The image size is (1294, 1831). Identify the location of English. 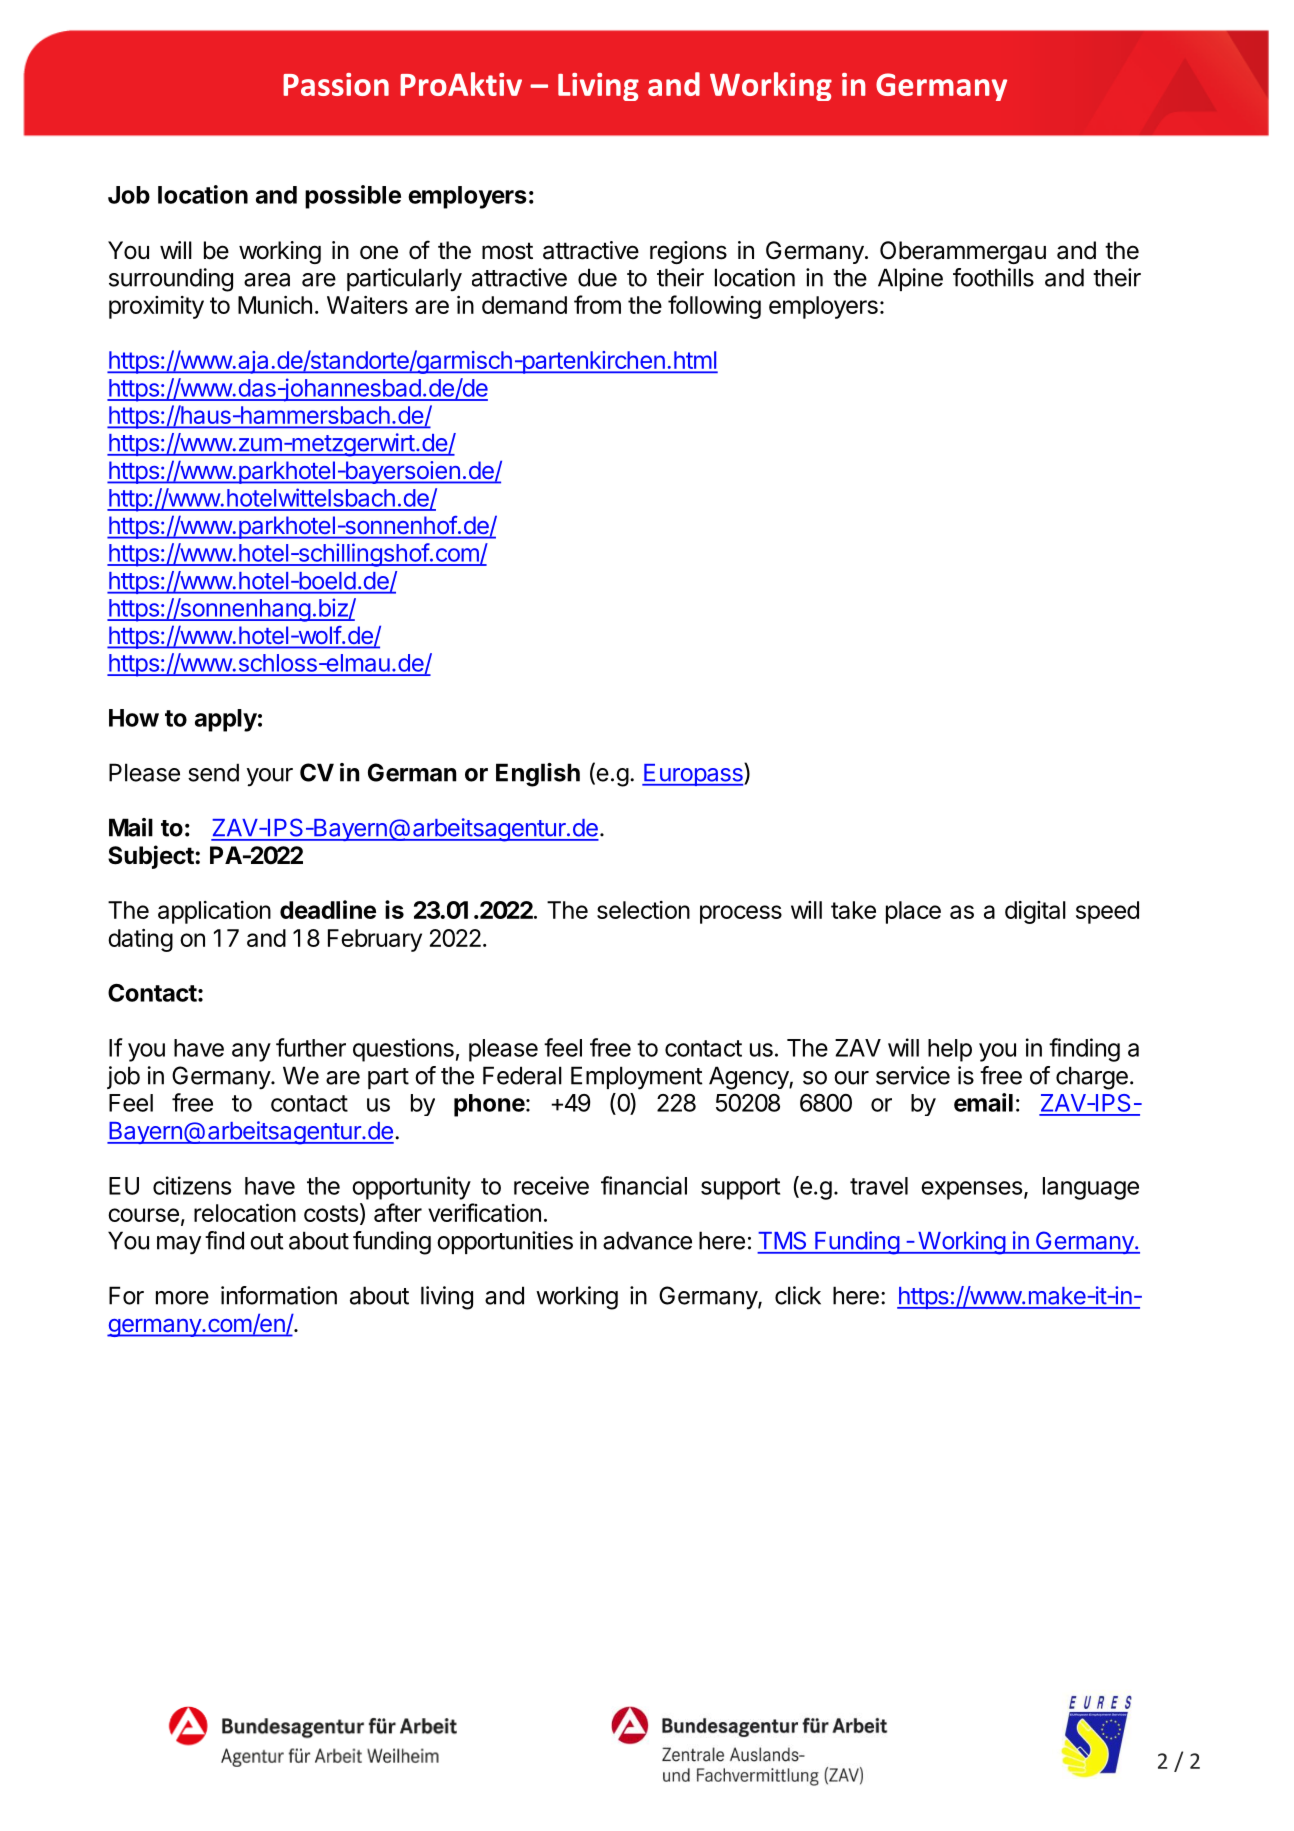
(538, 775).
